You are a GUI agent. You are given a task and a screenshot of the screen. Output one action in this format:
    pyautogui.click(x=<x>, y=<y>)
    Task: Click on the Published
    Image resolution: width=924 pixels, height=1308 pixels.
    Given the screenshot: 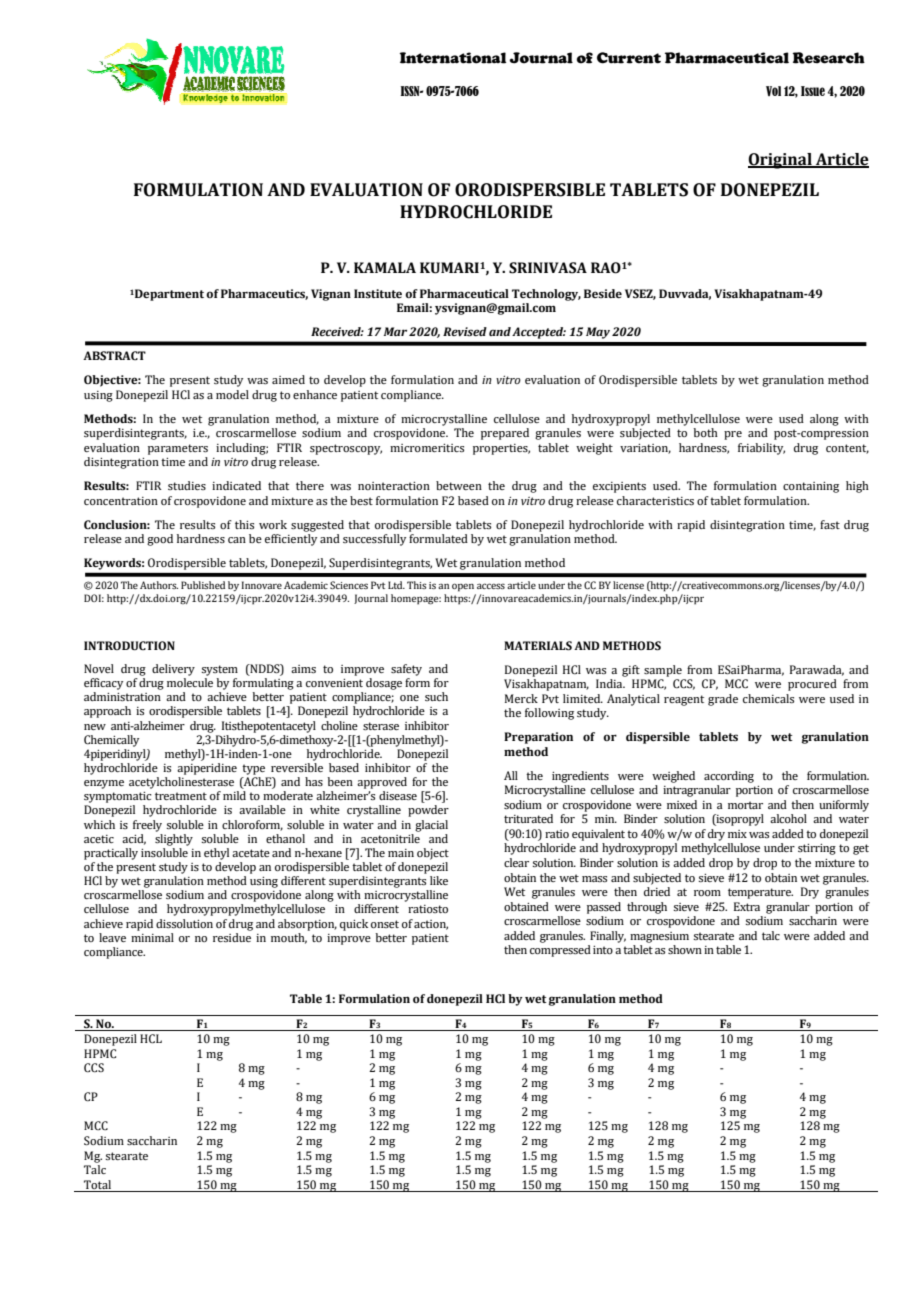 What is the action you would take?
    pyautogui.click(x=203, y=585)
